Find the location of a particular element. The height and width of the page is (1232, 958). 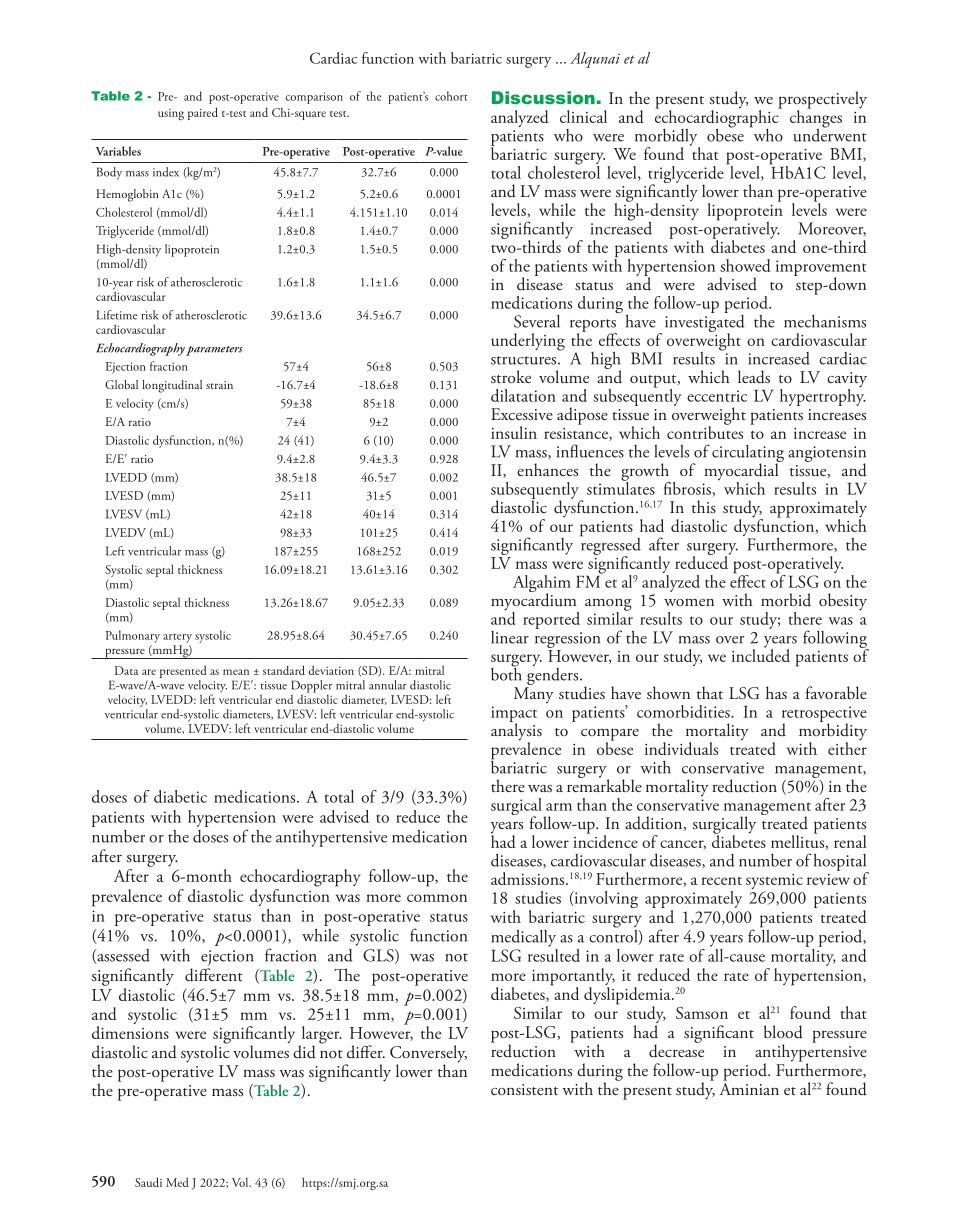

paired is located at coordinates (203, 113).
